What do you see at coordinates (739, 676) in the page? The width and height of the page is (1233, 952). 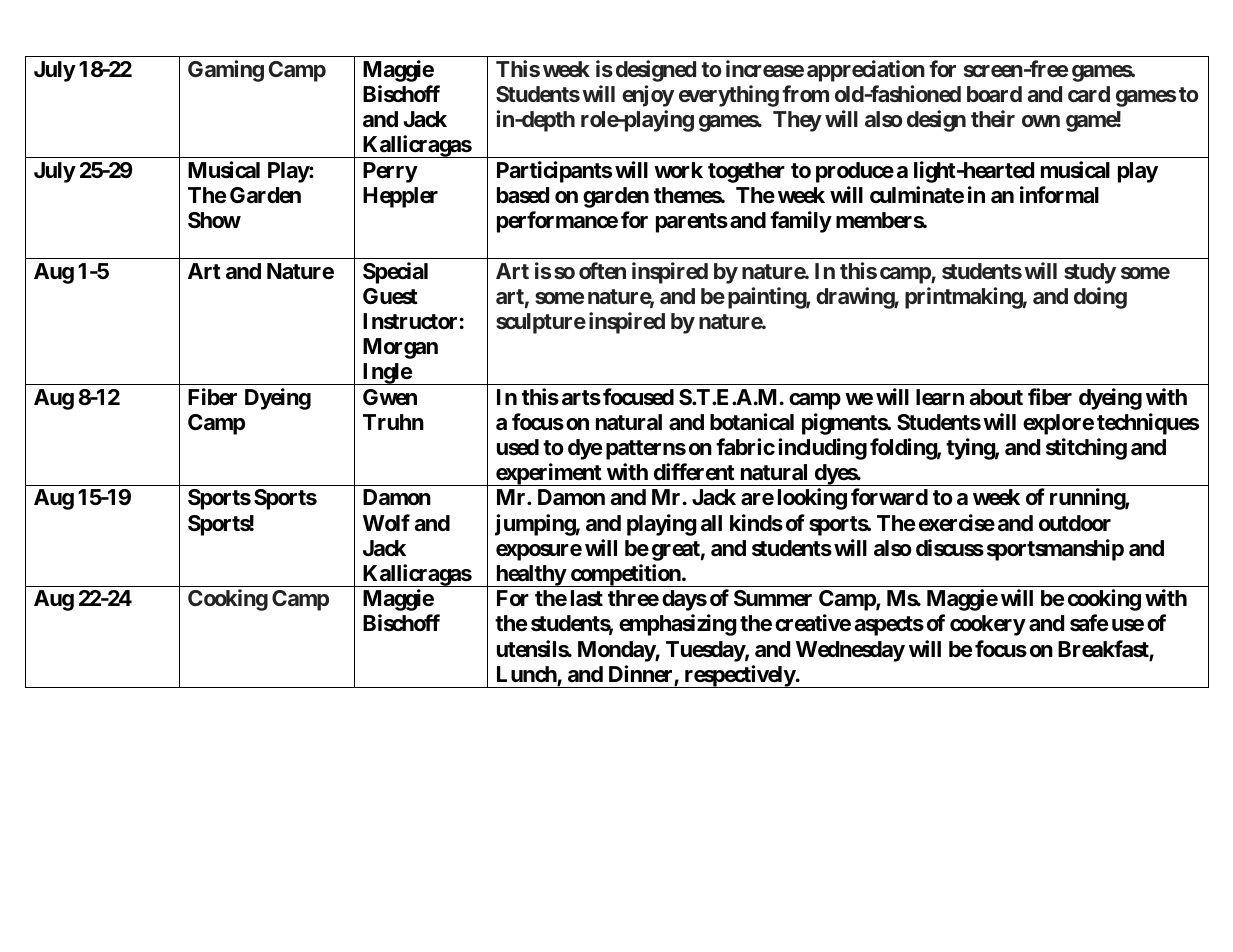 I see `respectively` at bounding box center [739, 676].
